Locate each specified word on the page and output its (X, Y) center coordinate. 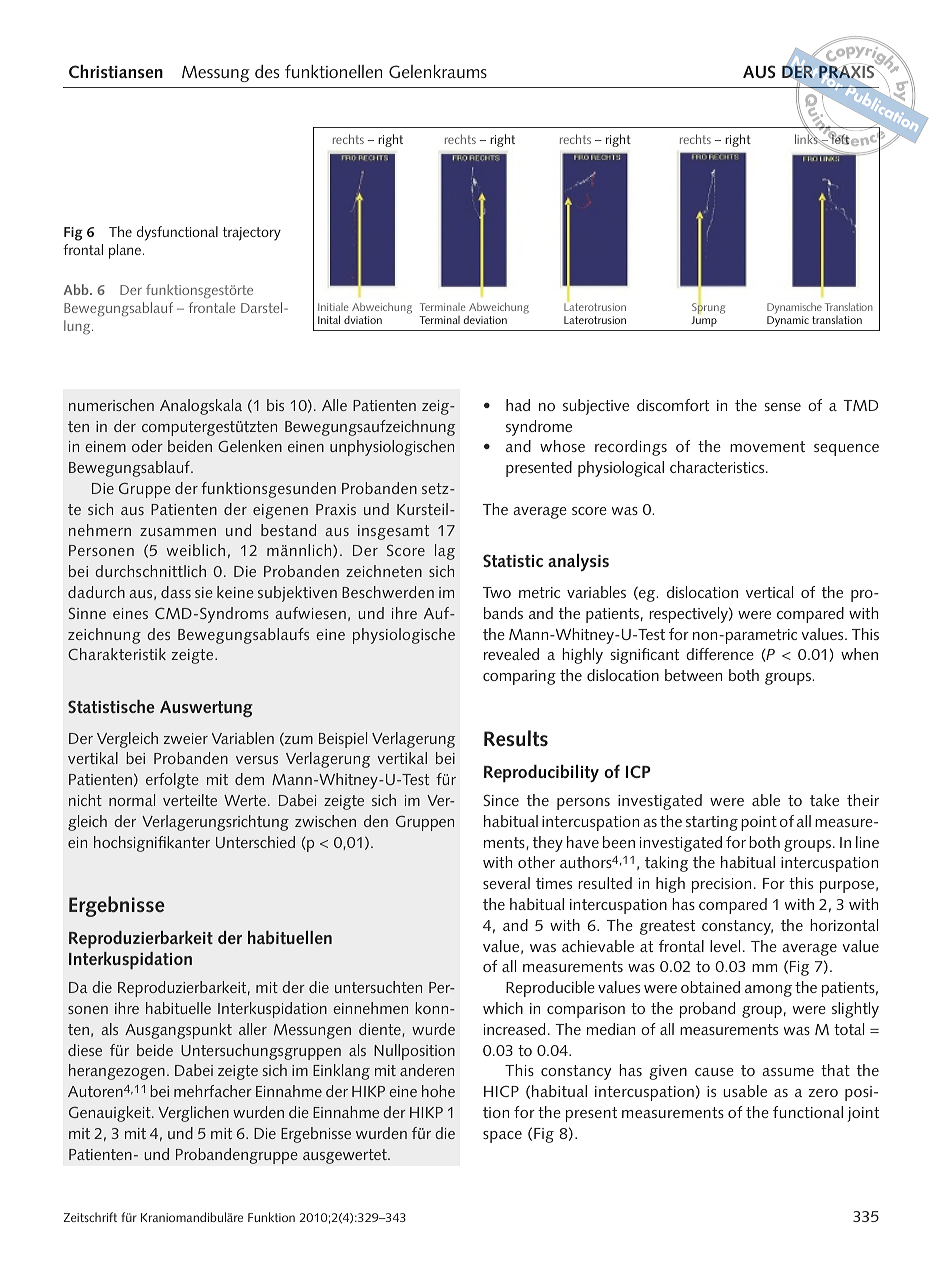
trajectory (252, 234)
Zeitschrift (90, 1217)
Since (501, 800)
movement (767, 446)
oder (147, 446)
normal (132, 800)
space (502, 1137)
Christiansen (116, 71)
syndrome (539, 428)
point (759, 823)
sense (782, 407)
